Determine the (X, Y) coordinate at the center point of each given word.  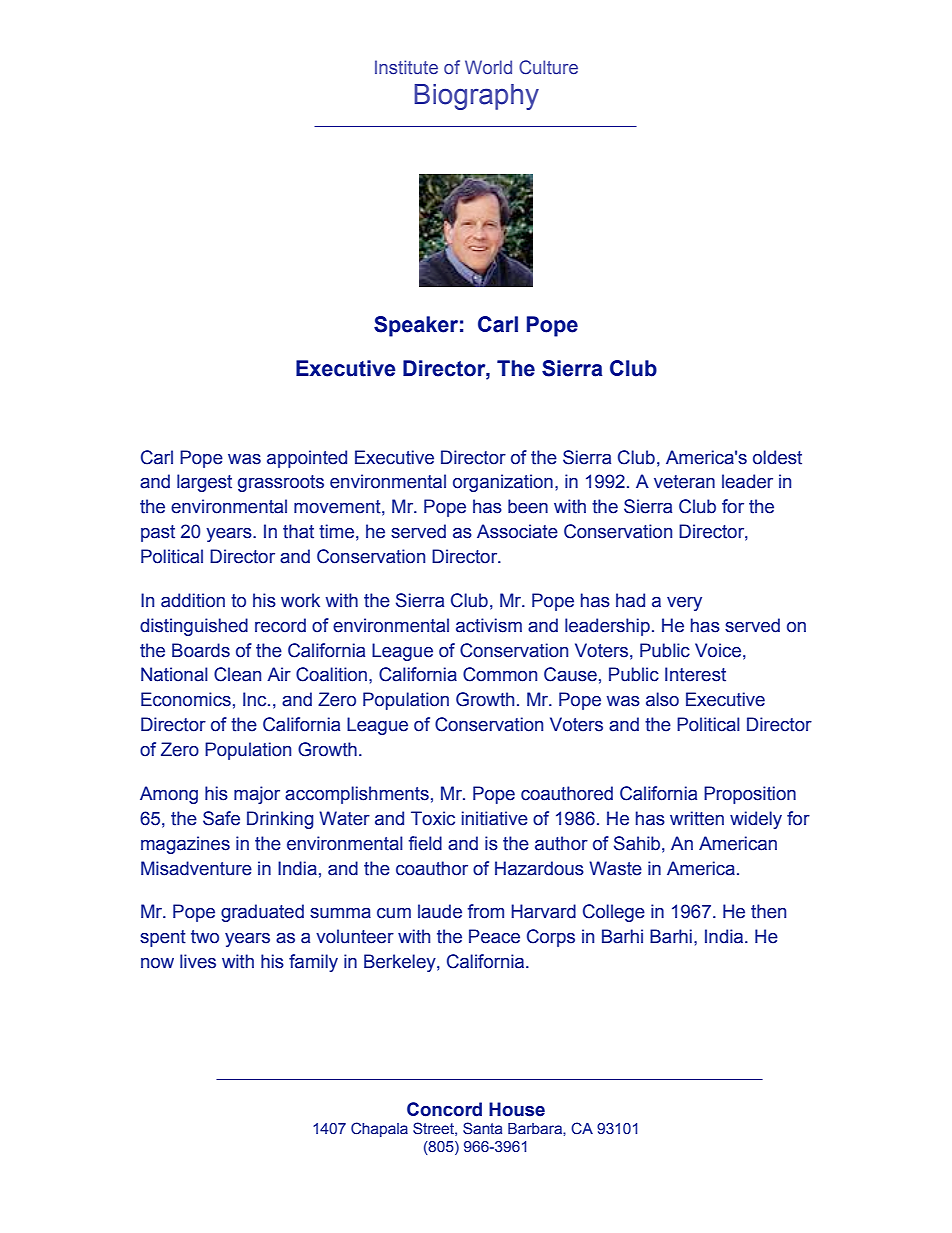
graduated (262, 913)
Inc (256, 699)
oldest (777, 457)
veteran (684, 482)
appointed (307, 459)
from (486, 911)
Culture (548, 67)
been (528, 506)
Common (500, 674)
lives (198, 961)
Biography (476, 97)
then (768, 911)
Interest (695, 674)
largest (204, 483)
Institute (406, 67)
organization (503, 483)
